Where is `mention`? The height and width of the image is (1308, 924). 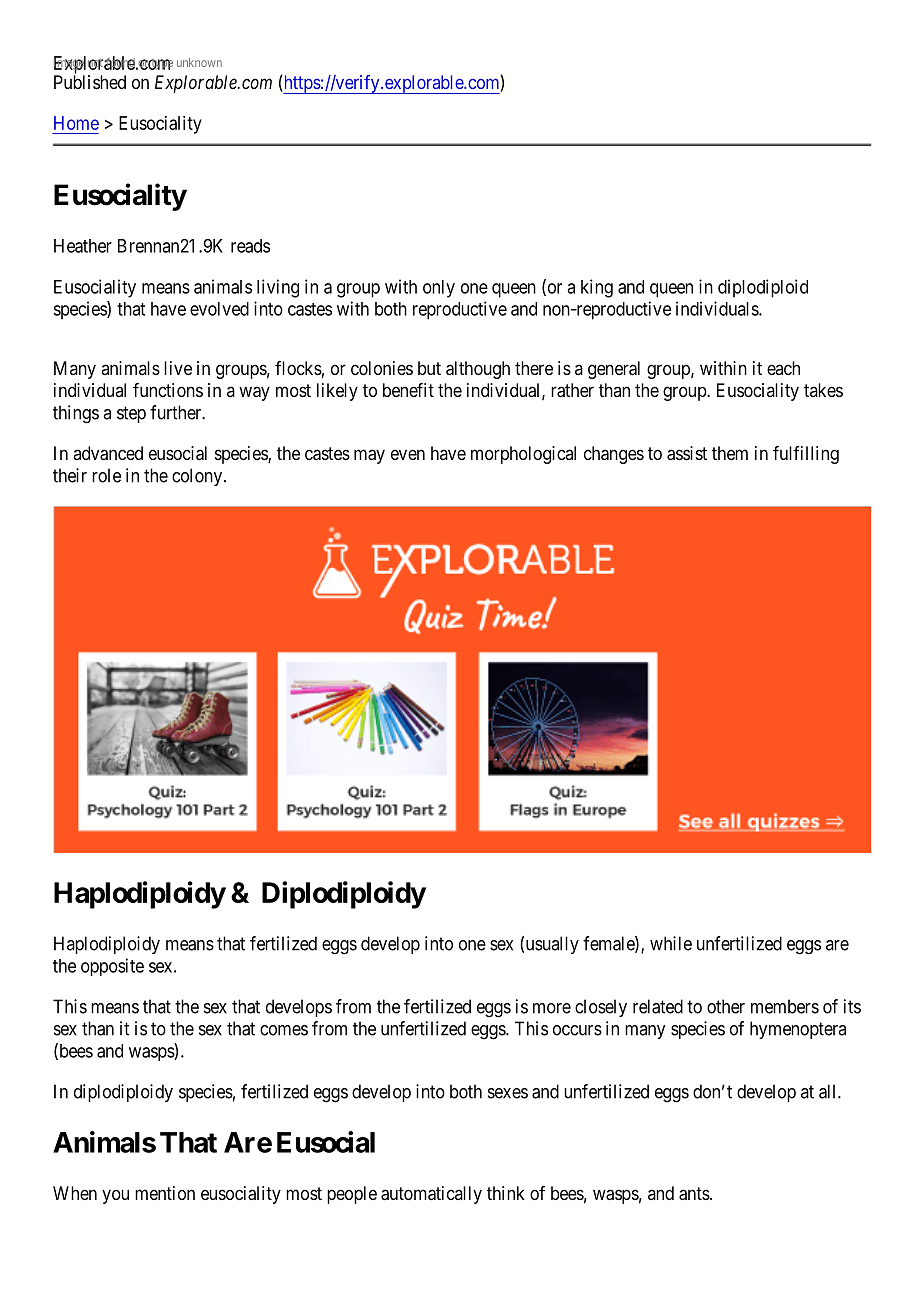 mention is located at coordinates (165, 1193).
